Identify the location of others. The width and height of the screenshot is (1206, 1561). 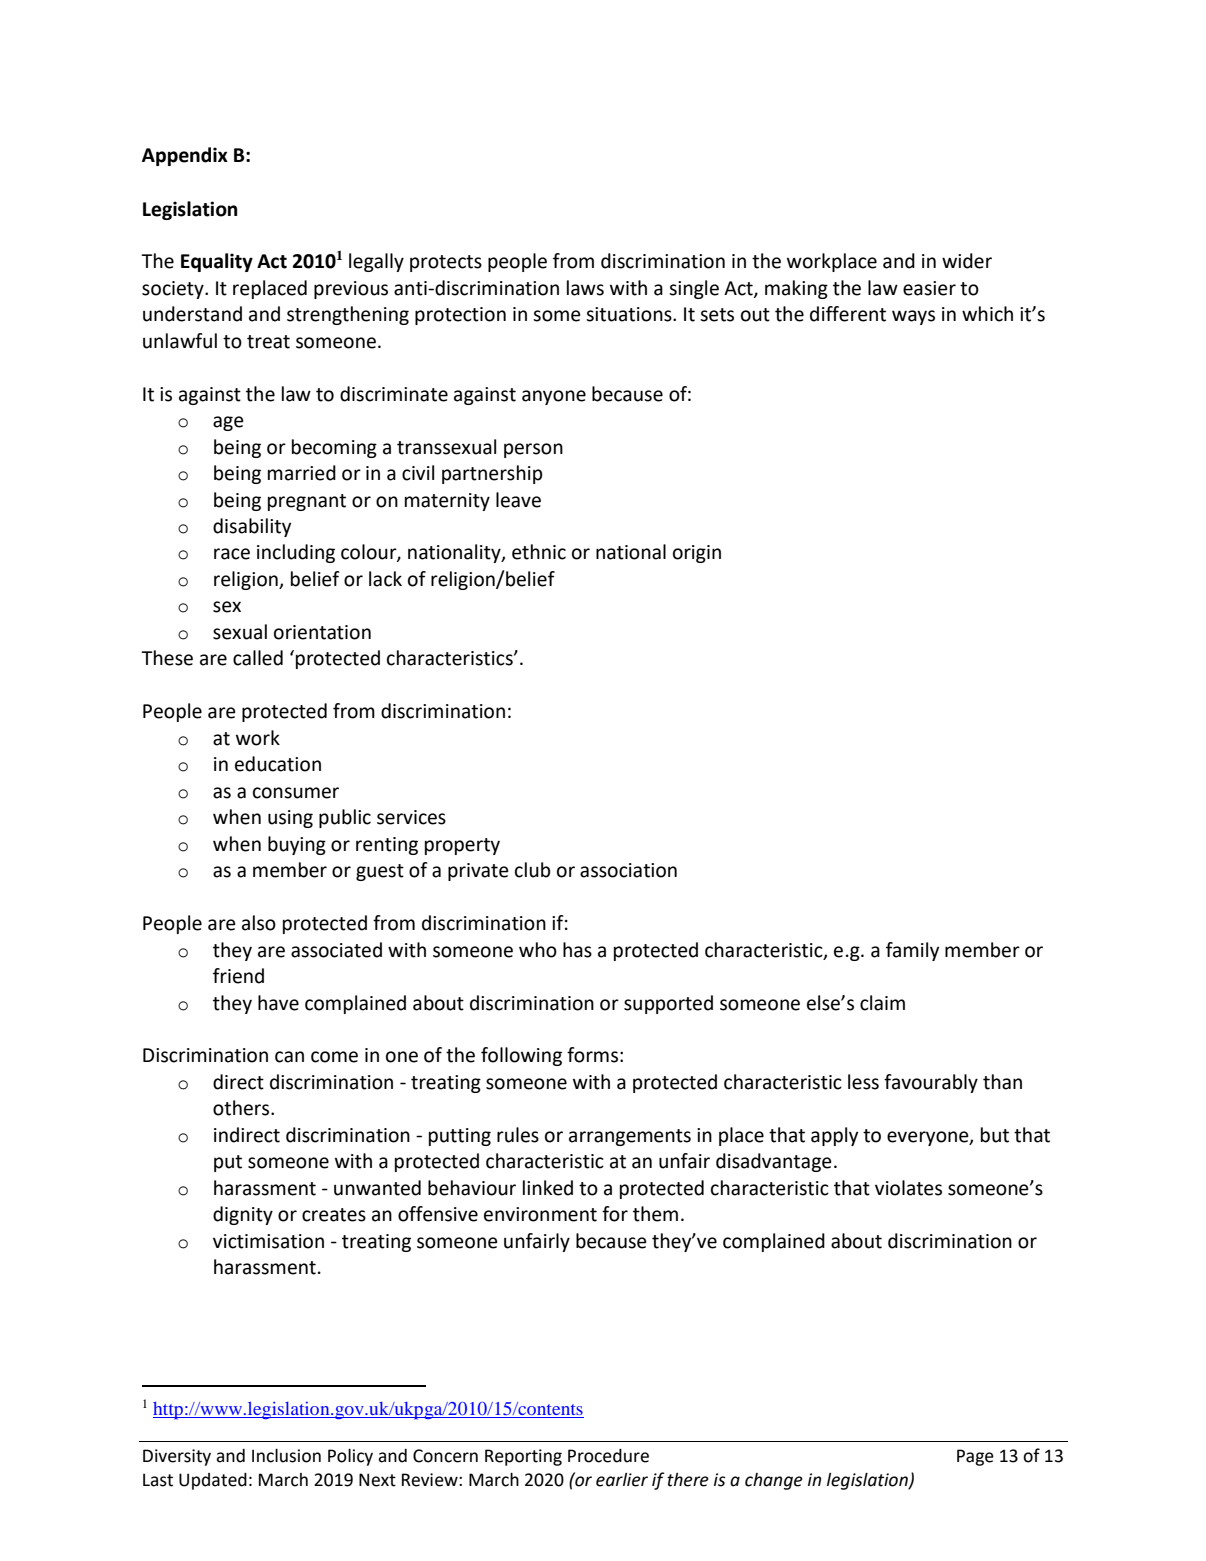
(242, 1108).
